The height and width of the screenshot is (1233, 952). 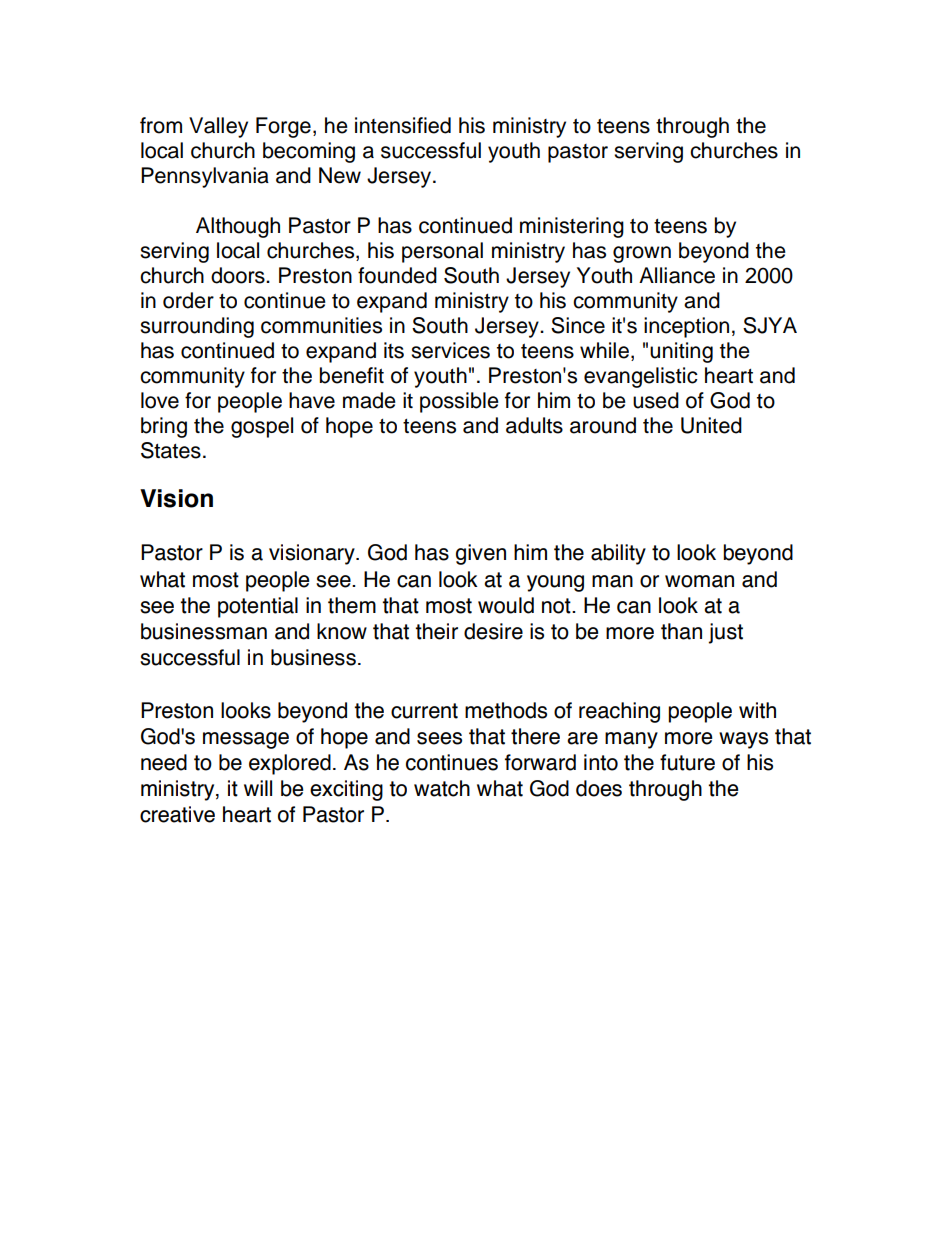 What do you see at coordinates (258, 607) in the screenshot?
I see `potential` at bounding box center [258, 607].
